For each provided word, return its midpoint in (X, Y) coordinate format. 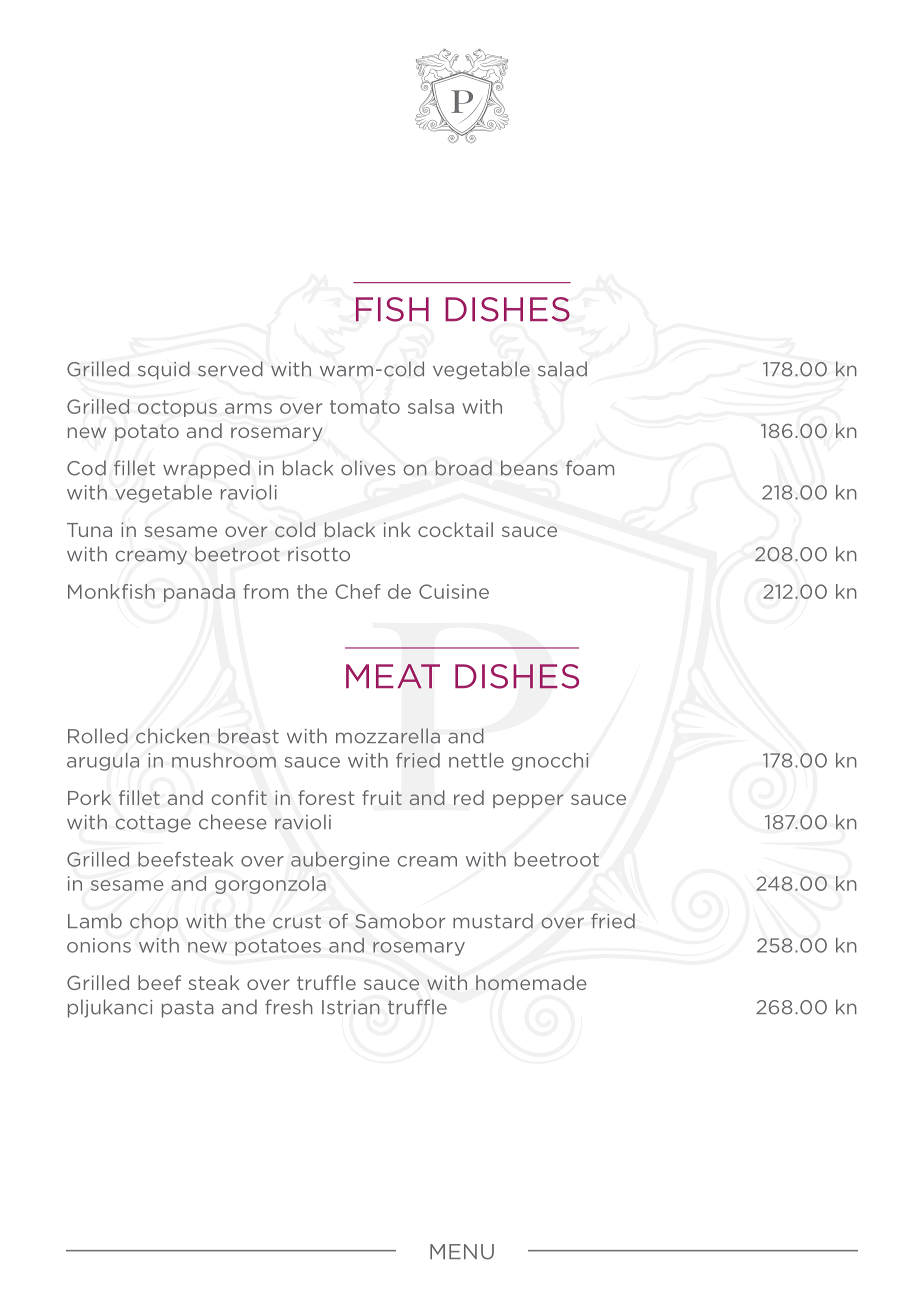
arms (248, 408)
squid (164, 370)
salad (562, 369)
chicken (172, 736)
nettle (476, 760)
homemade (531, 982)
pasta (188, 1009)
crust (297, 922)
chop (154, 922)
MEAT (393, 676)
